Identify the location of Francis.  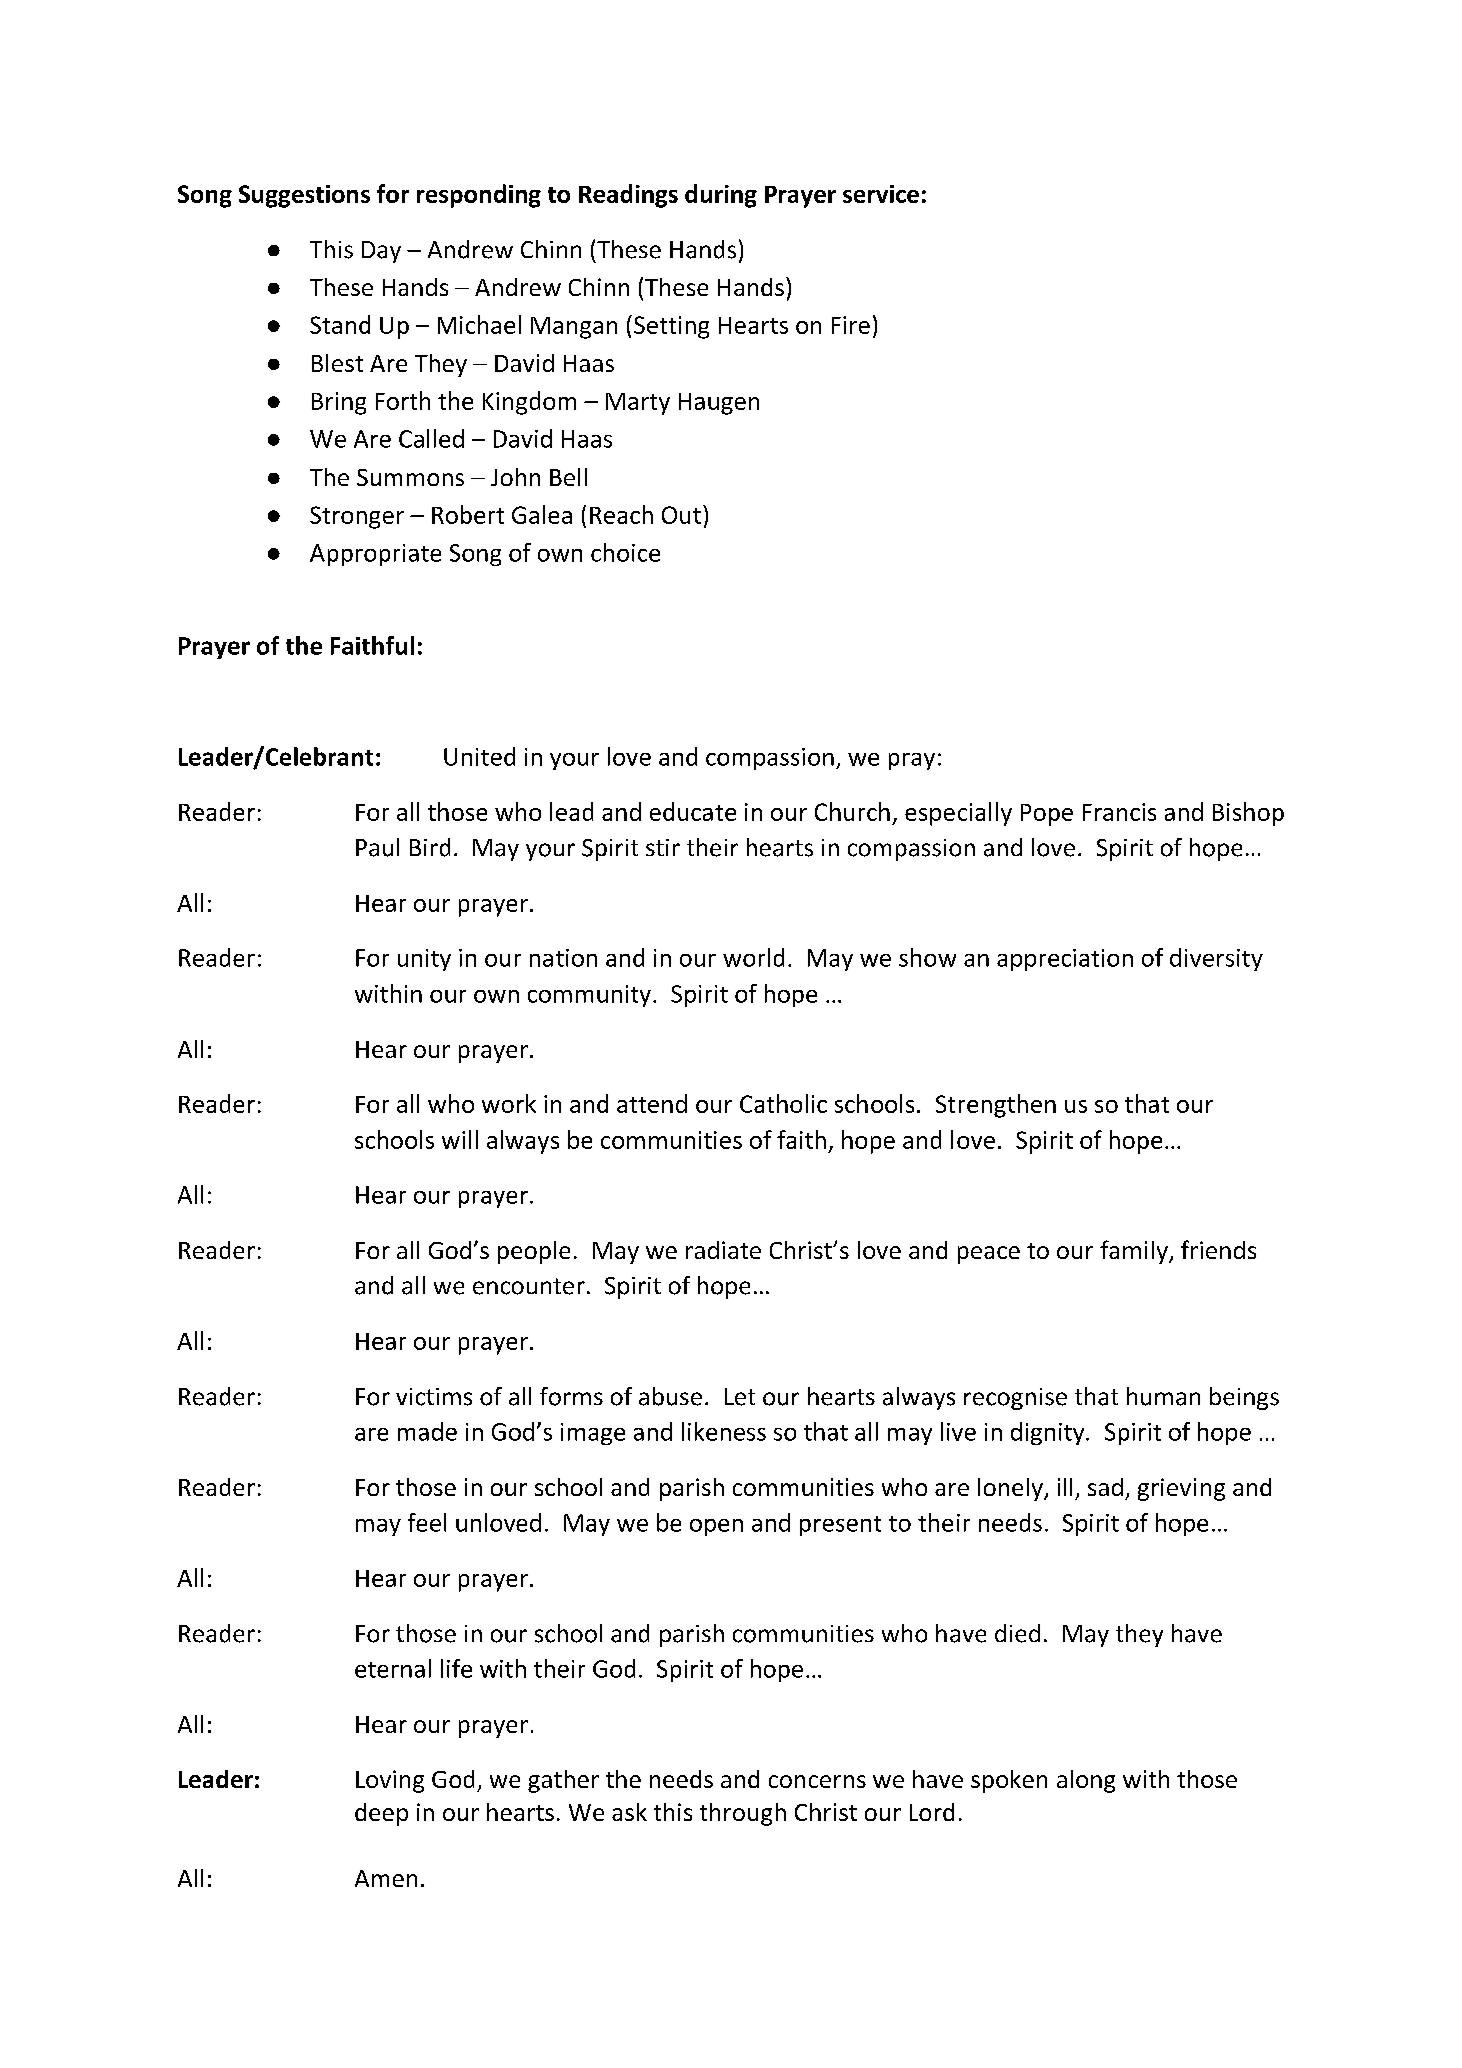
(1119, 812).
